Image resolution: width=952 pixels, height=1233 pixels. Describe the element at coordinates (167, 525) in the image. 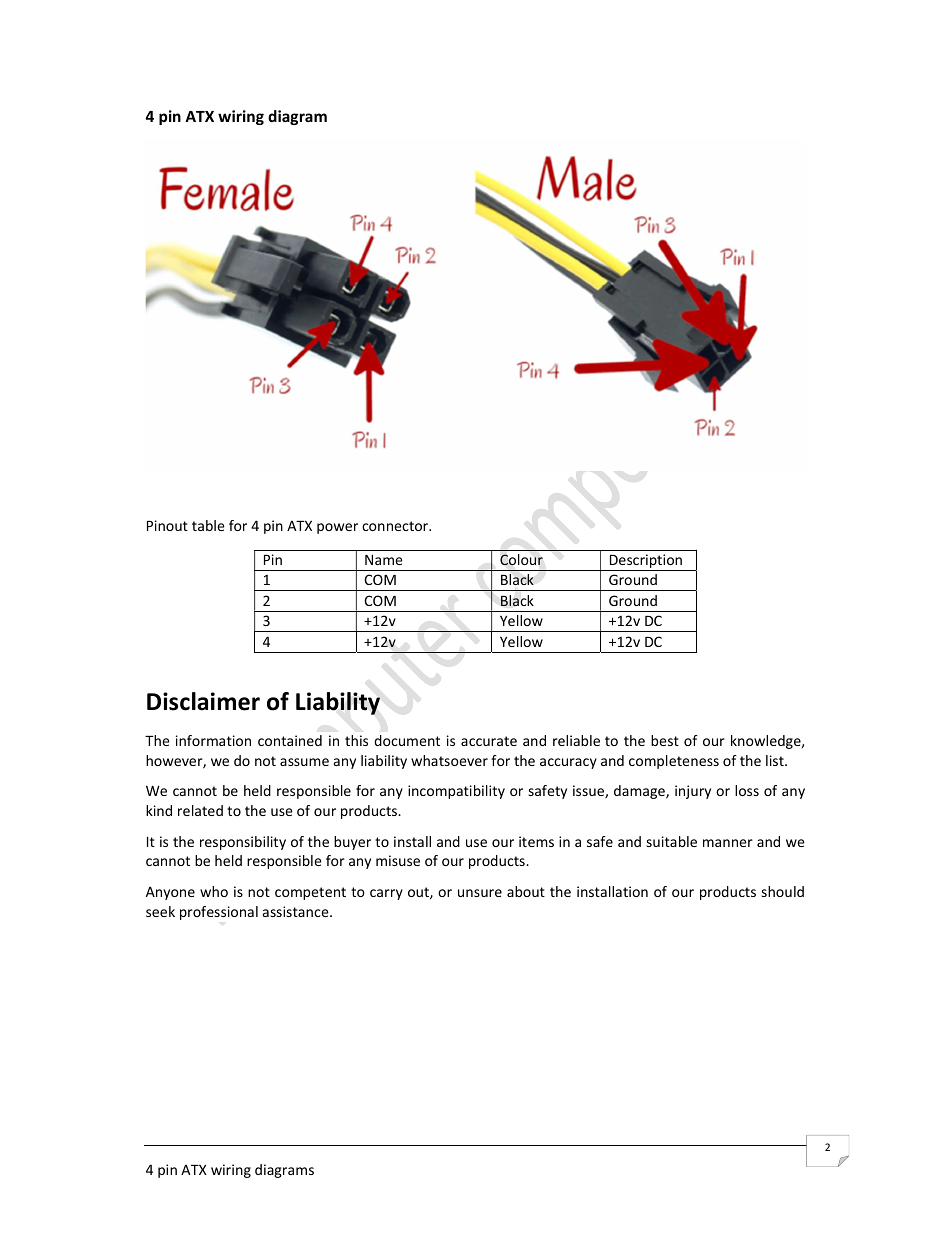

I see `Pinout` at that location.
